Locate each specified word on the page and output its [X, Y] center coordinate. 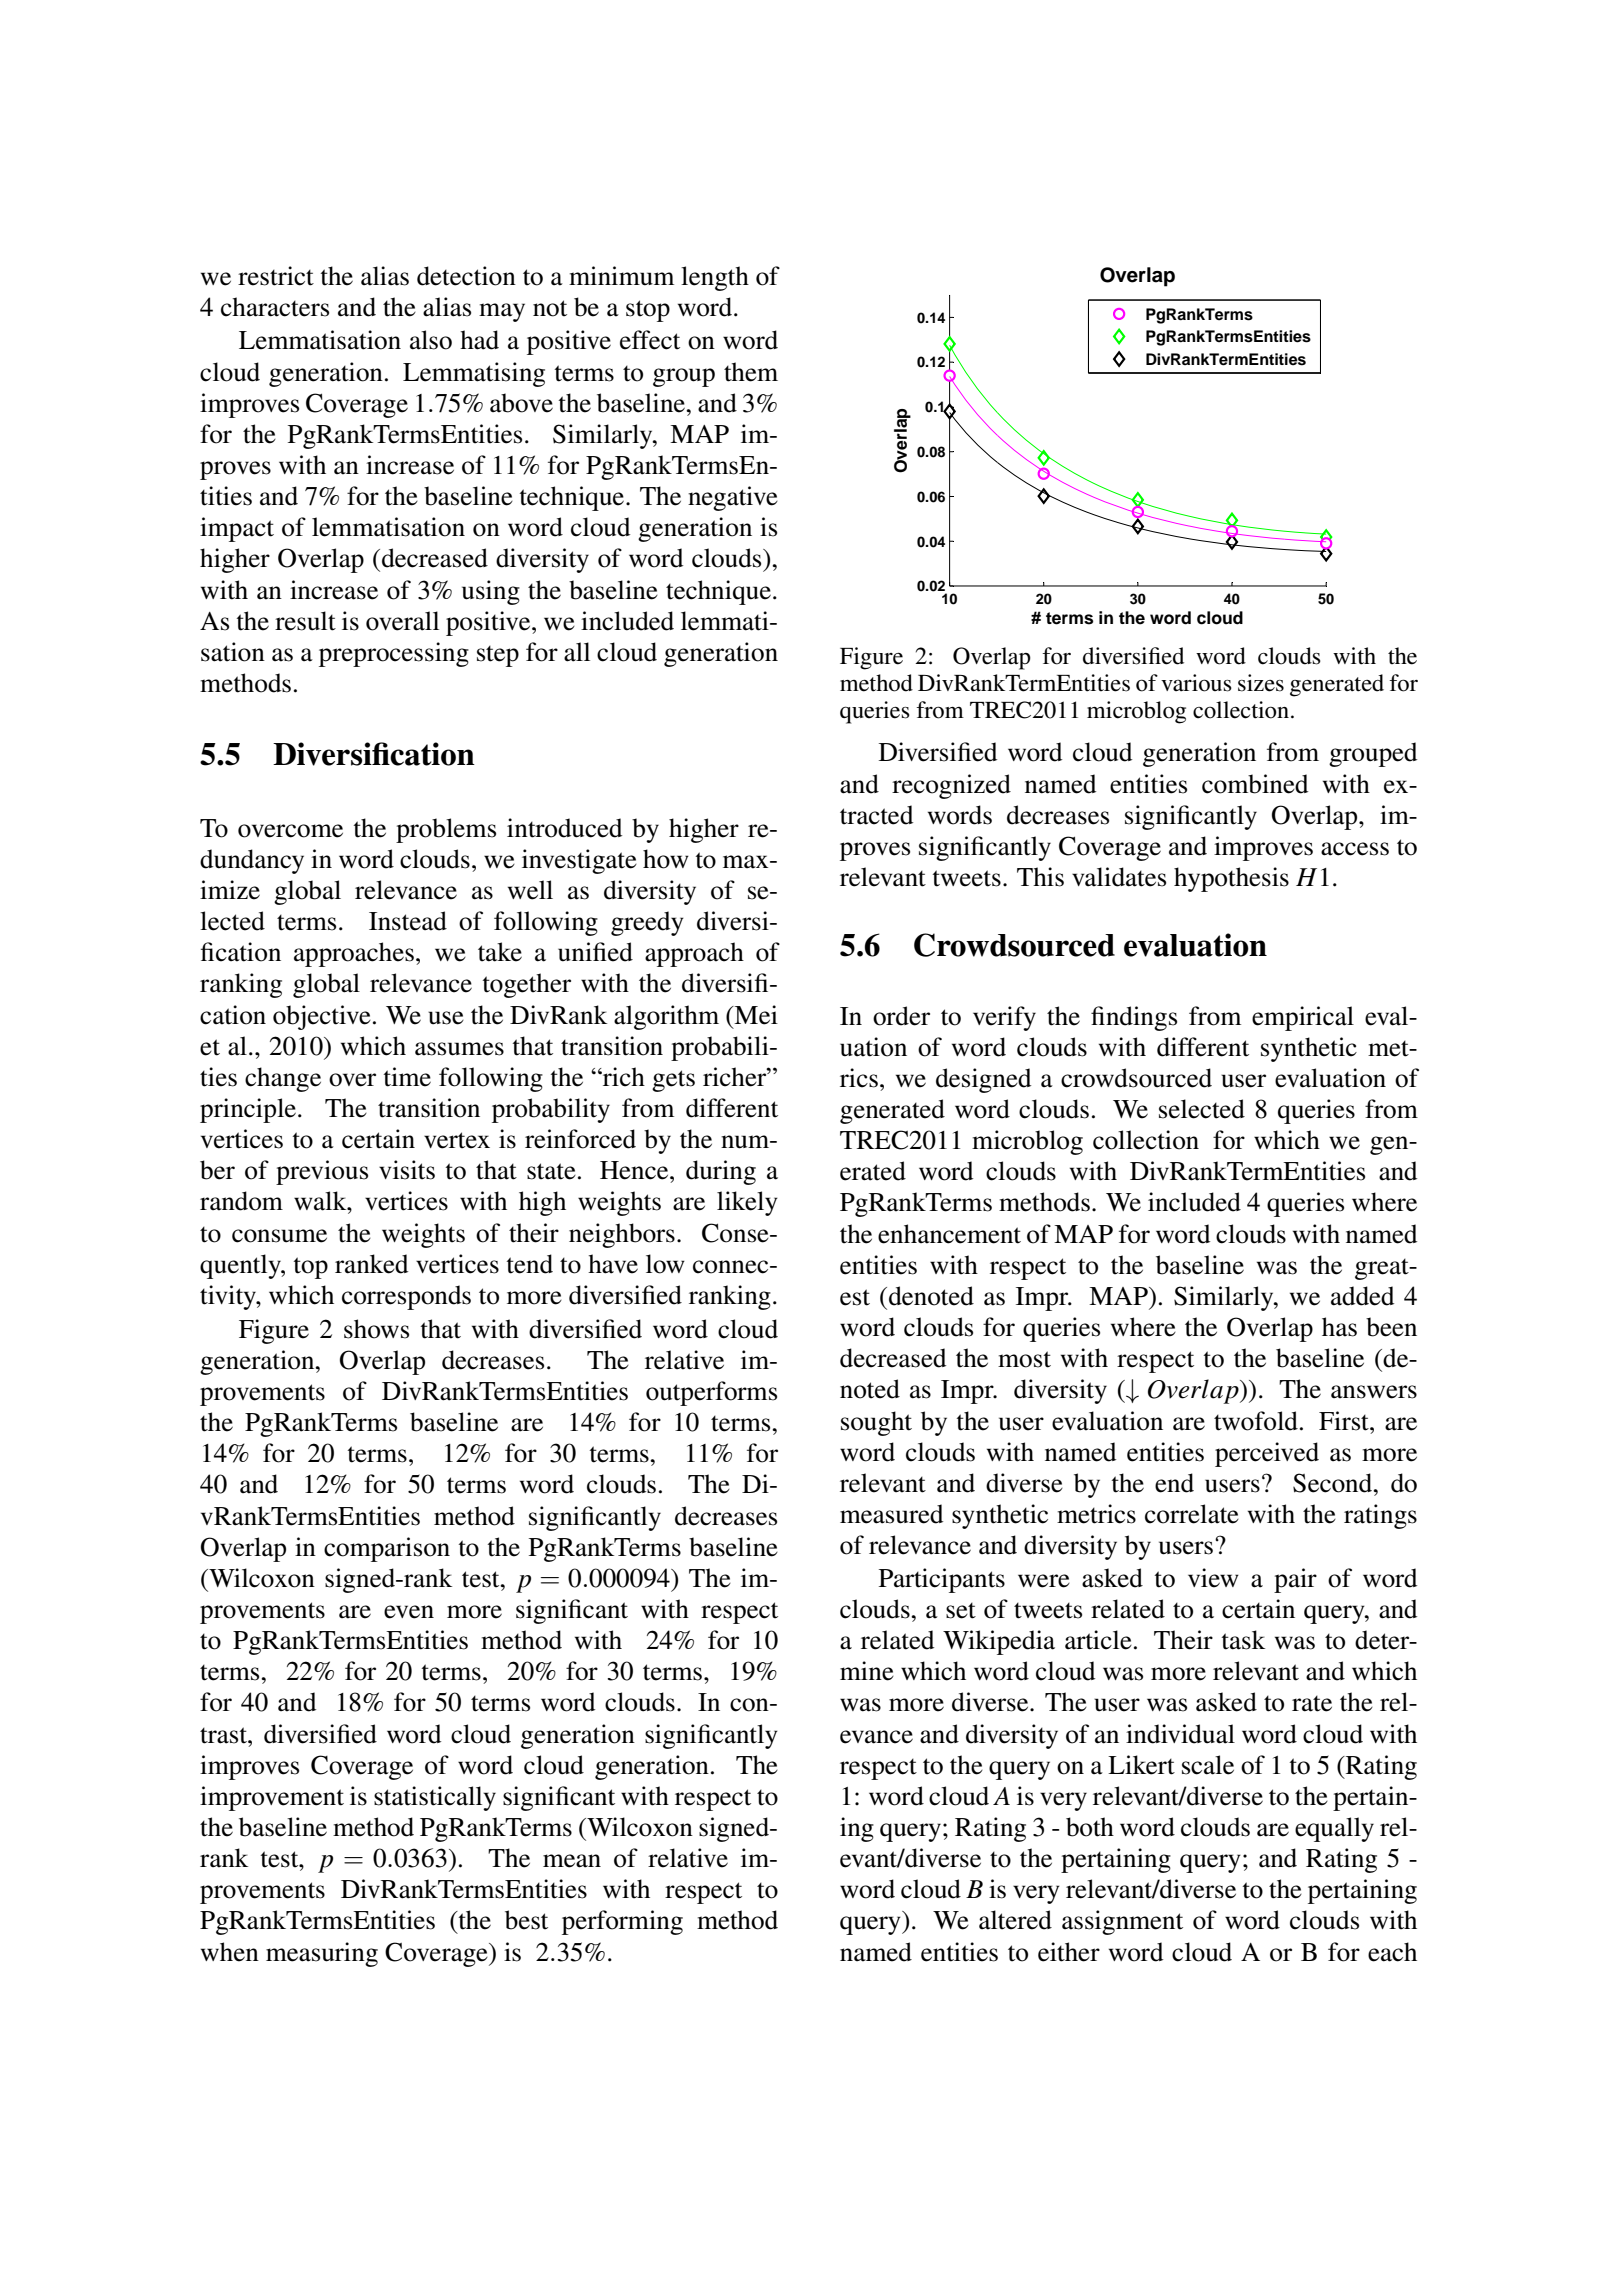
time [407, 1077]
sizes [1261, 683]
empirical [1303, 1018]
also [431, 340]
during [721, 1172]
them [751, 372]
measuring [322, 1954]
